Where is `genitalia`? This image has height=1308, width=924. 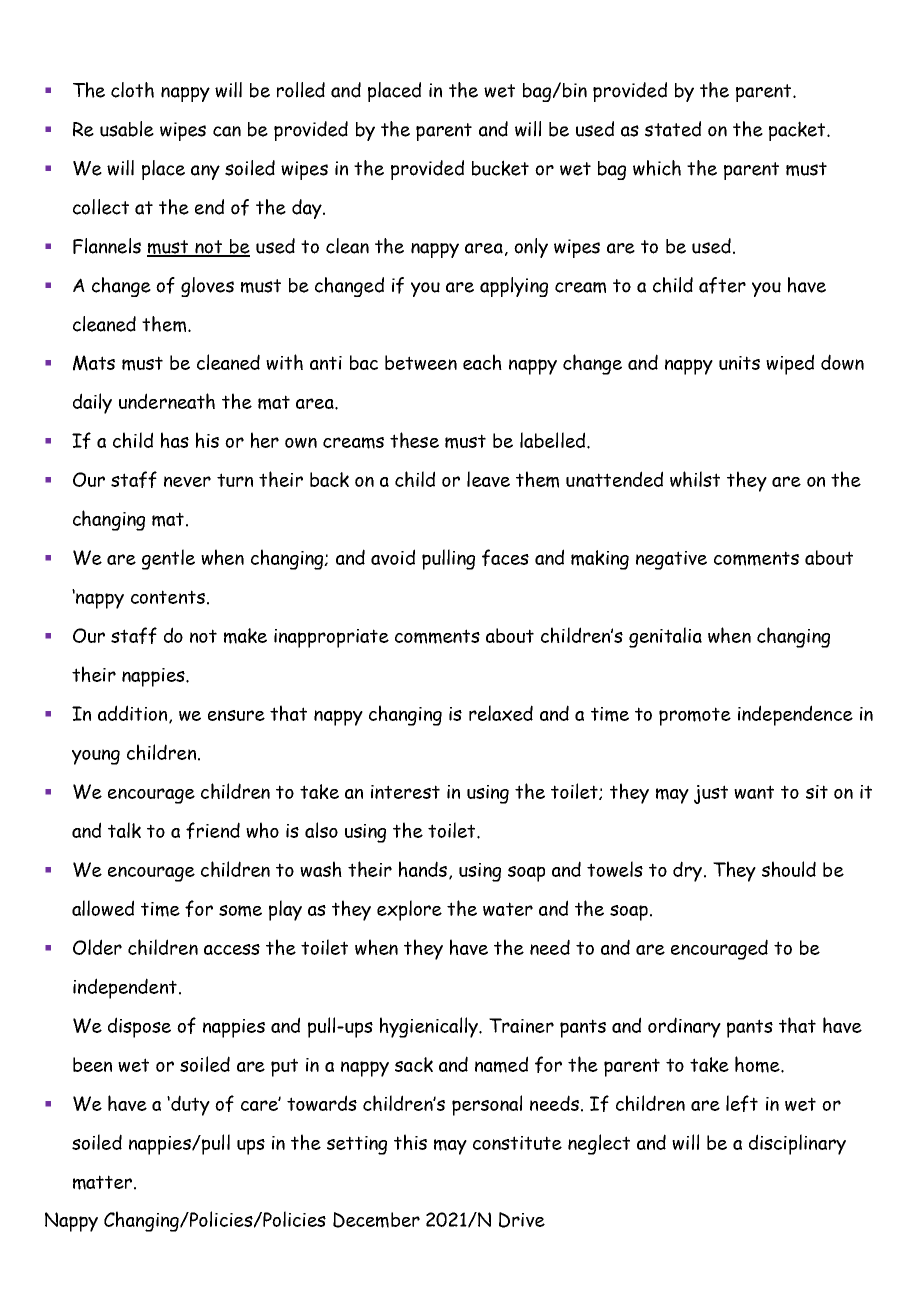
genitalia is located at coordinates (665, 637).
